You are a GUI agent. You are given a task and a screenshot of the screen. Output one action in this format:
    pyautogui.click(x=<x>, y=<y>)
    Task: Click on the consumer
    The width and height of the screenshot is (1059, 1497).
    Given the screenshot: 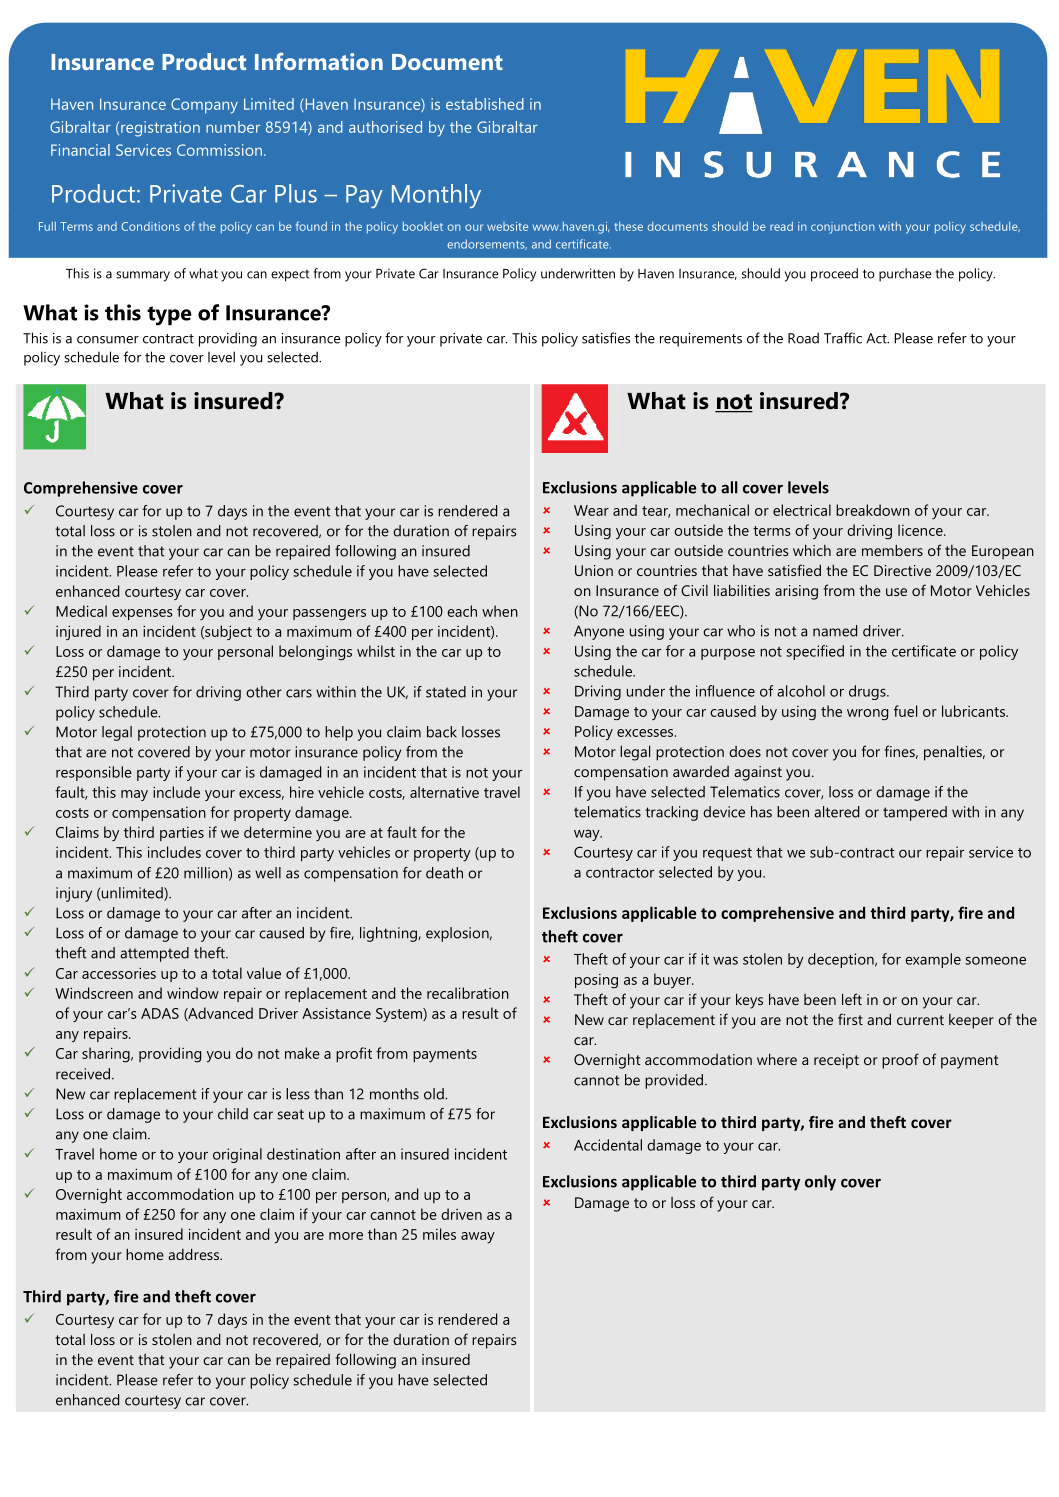 What is the action you would take?
    pyautogui.click(x=108, y=340)
